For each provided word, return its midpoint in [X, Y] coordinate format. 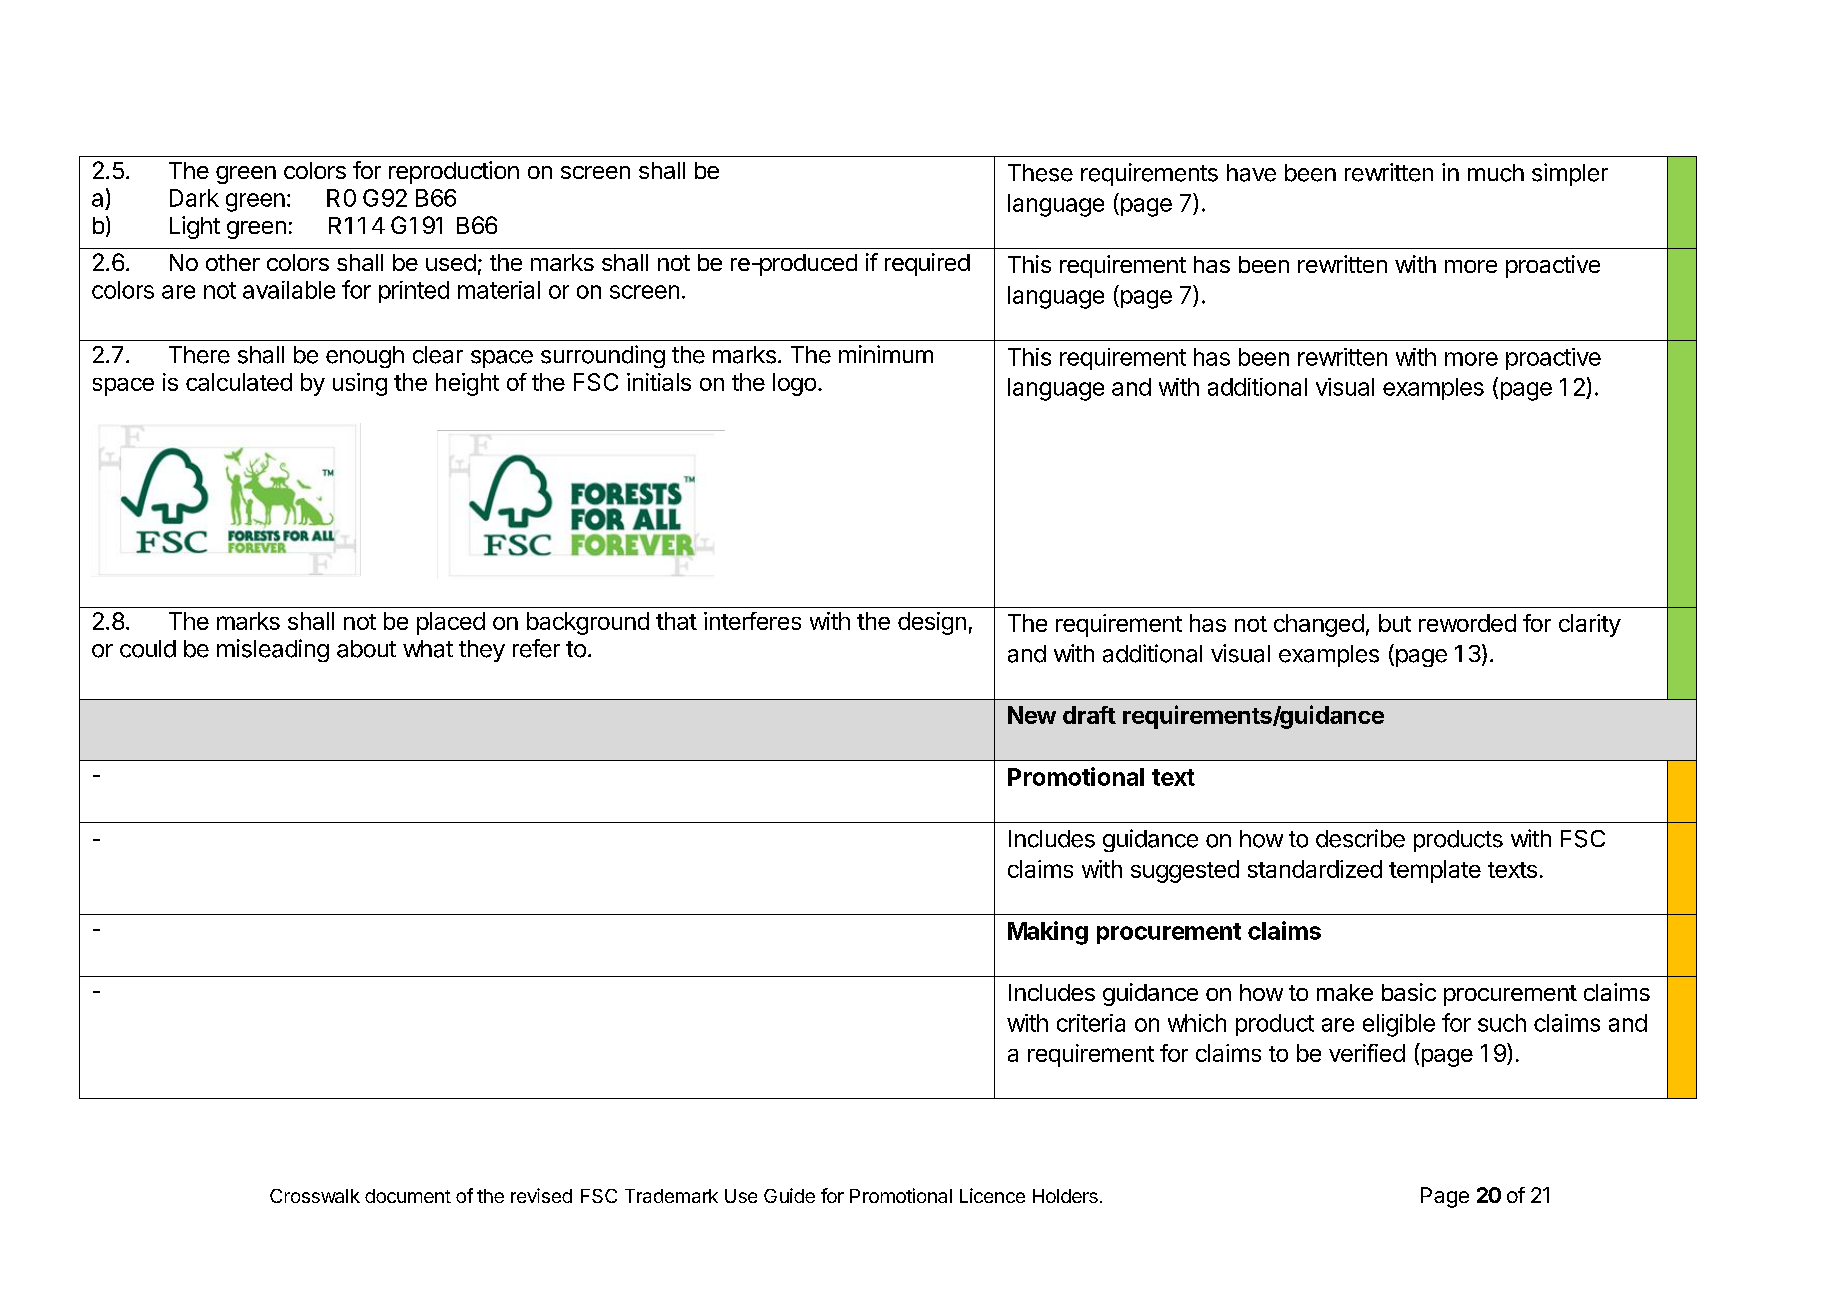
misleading [273, 650]
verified [1367, 1053]
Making [1048, 933]
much [1496, 173]
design [932, 623]
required [927, 264]
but [1395, 623]
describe [1360, 838]
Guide [789, 1195]
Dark [194, 198]
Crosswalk [315, 1196]
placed [451, 623]
